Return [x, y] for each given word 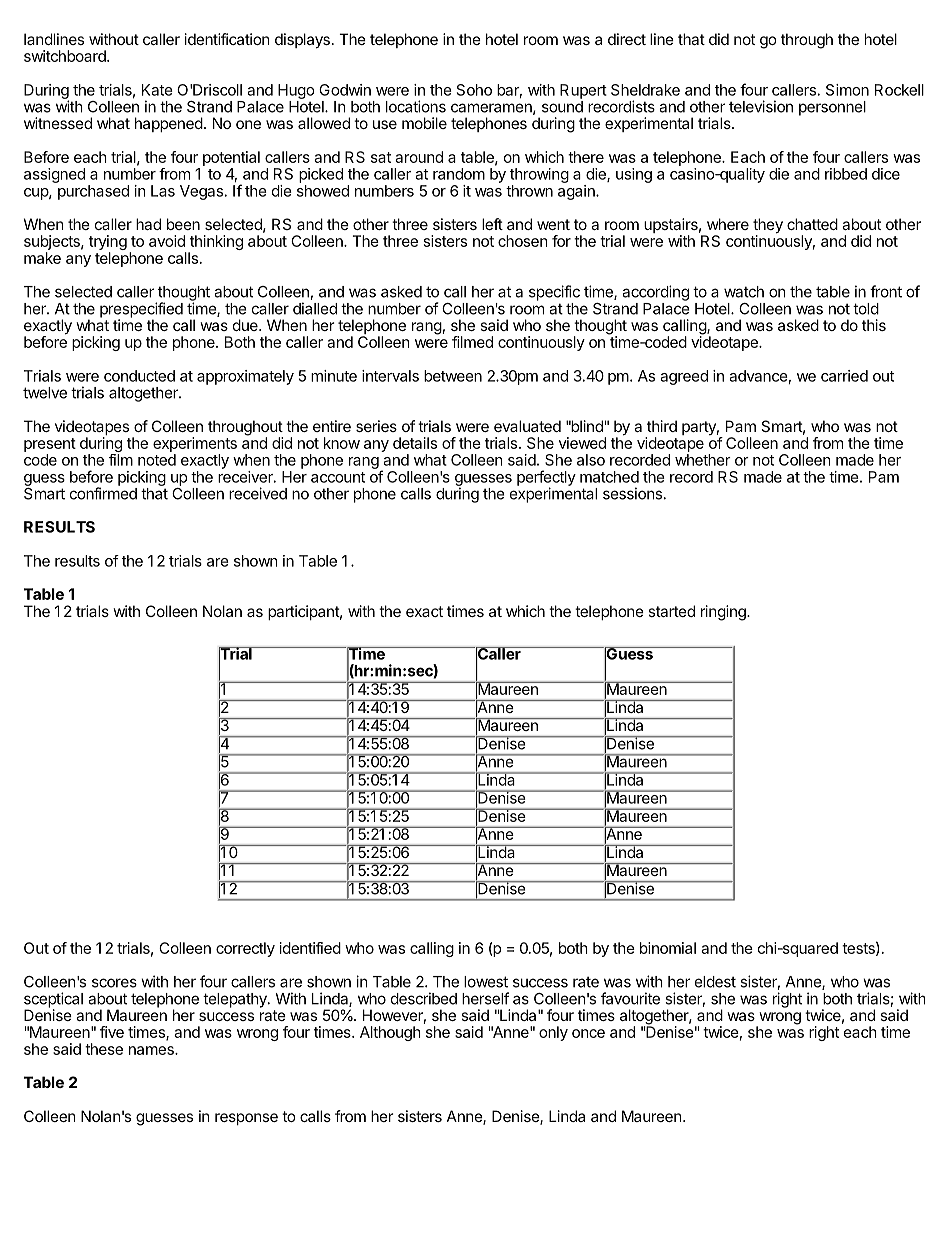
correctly [245, 949]
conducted [139, 376]
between [453, 376]
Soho [474, 90]
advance [758, 376]
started [671, 611]
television [761, 106]
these [104, 1049]
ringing [724, 613]
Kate [157, 90]
